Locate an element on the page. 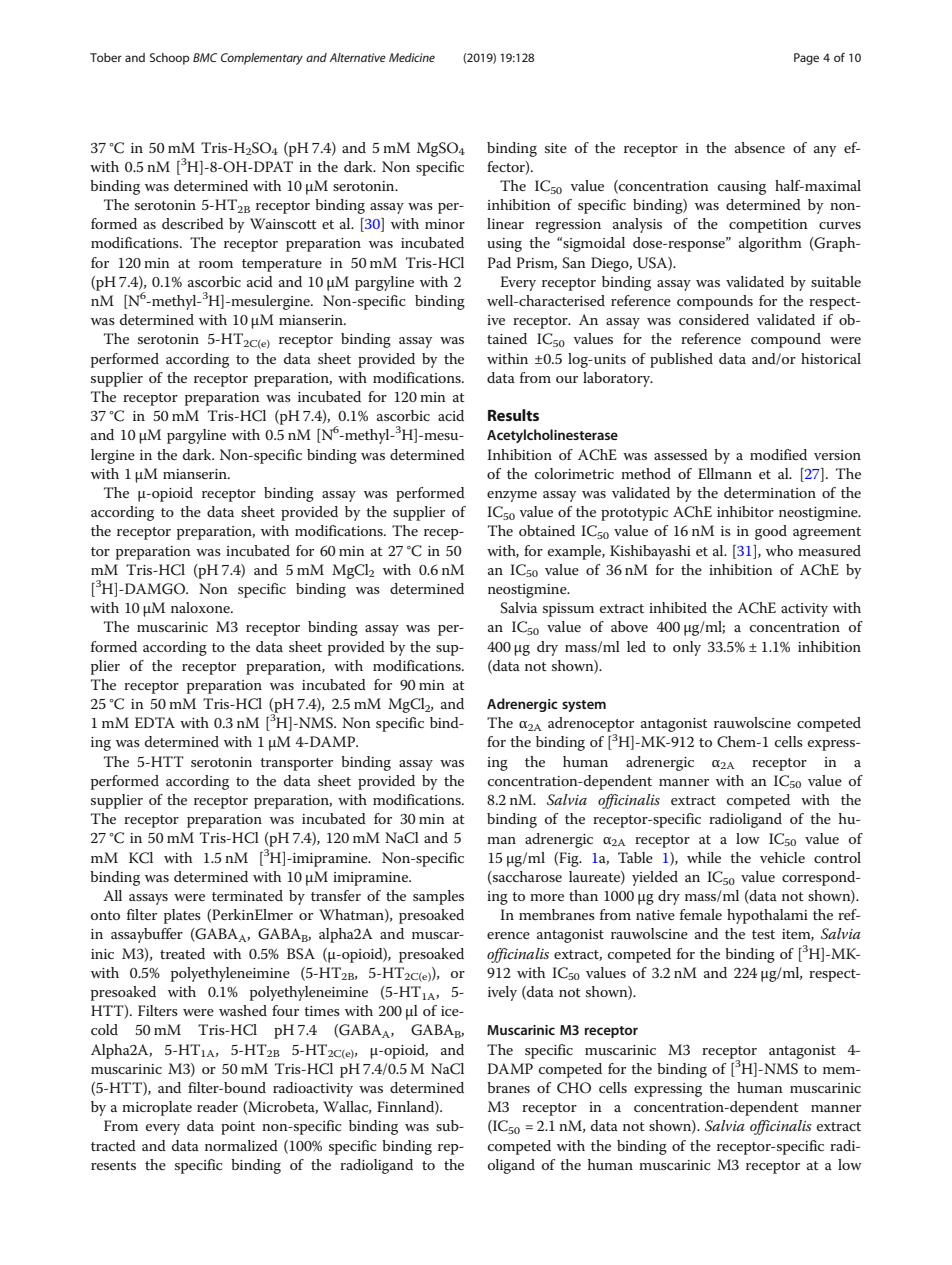 This document has height=1265, width=952. BMC is located at coordinates (205, 57).
